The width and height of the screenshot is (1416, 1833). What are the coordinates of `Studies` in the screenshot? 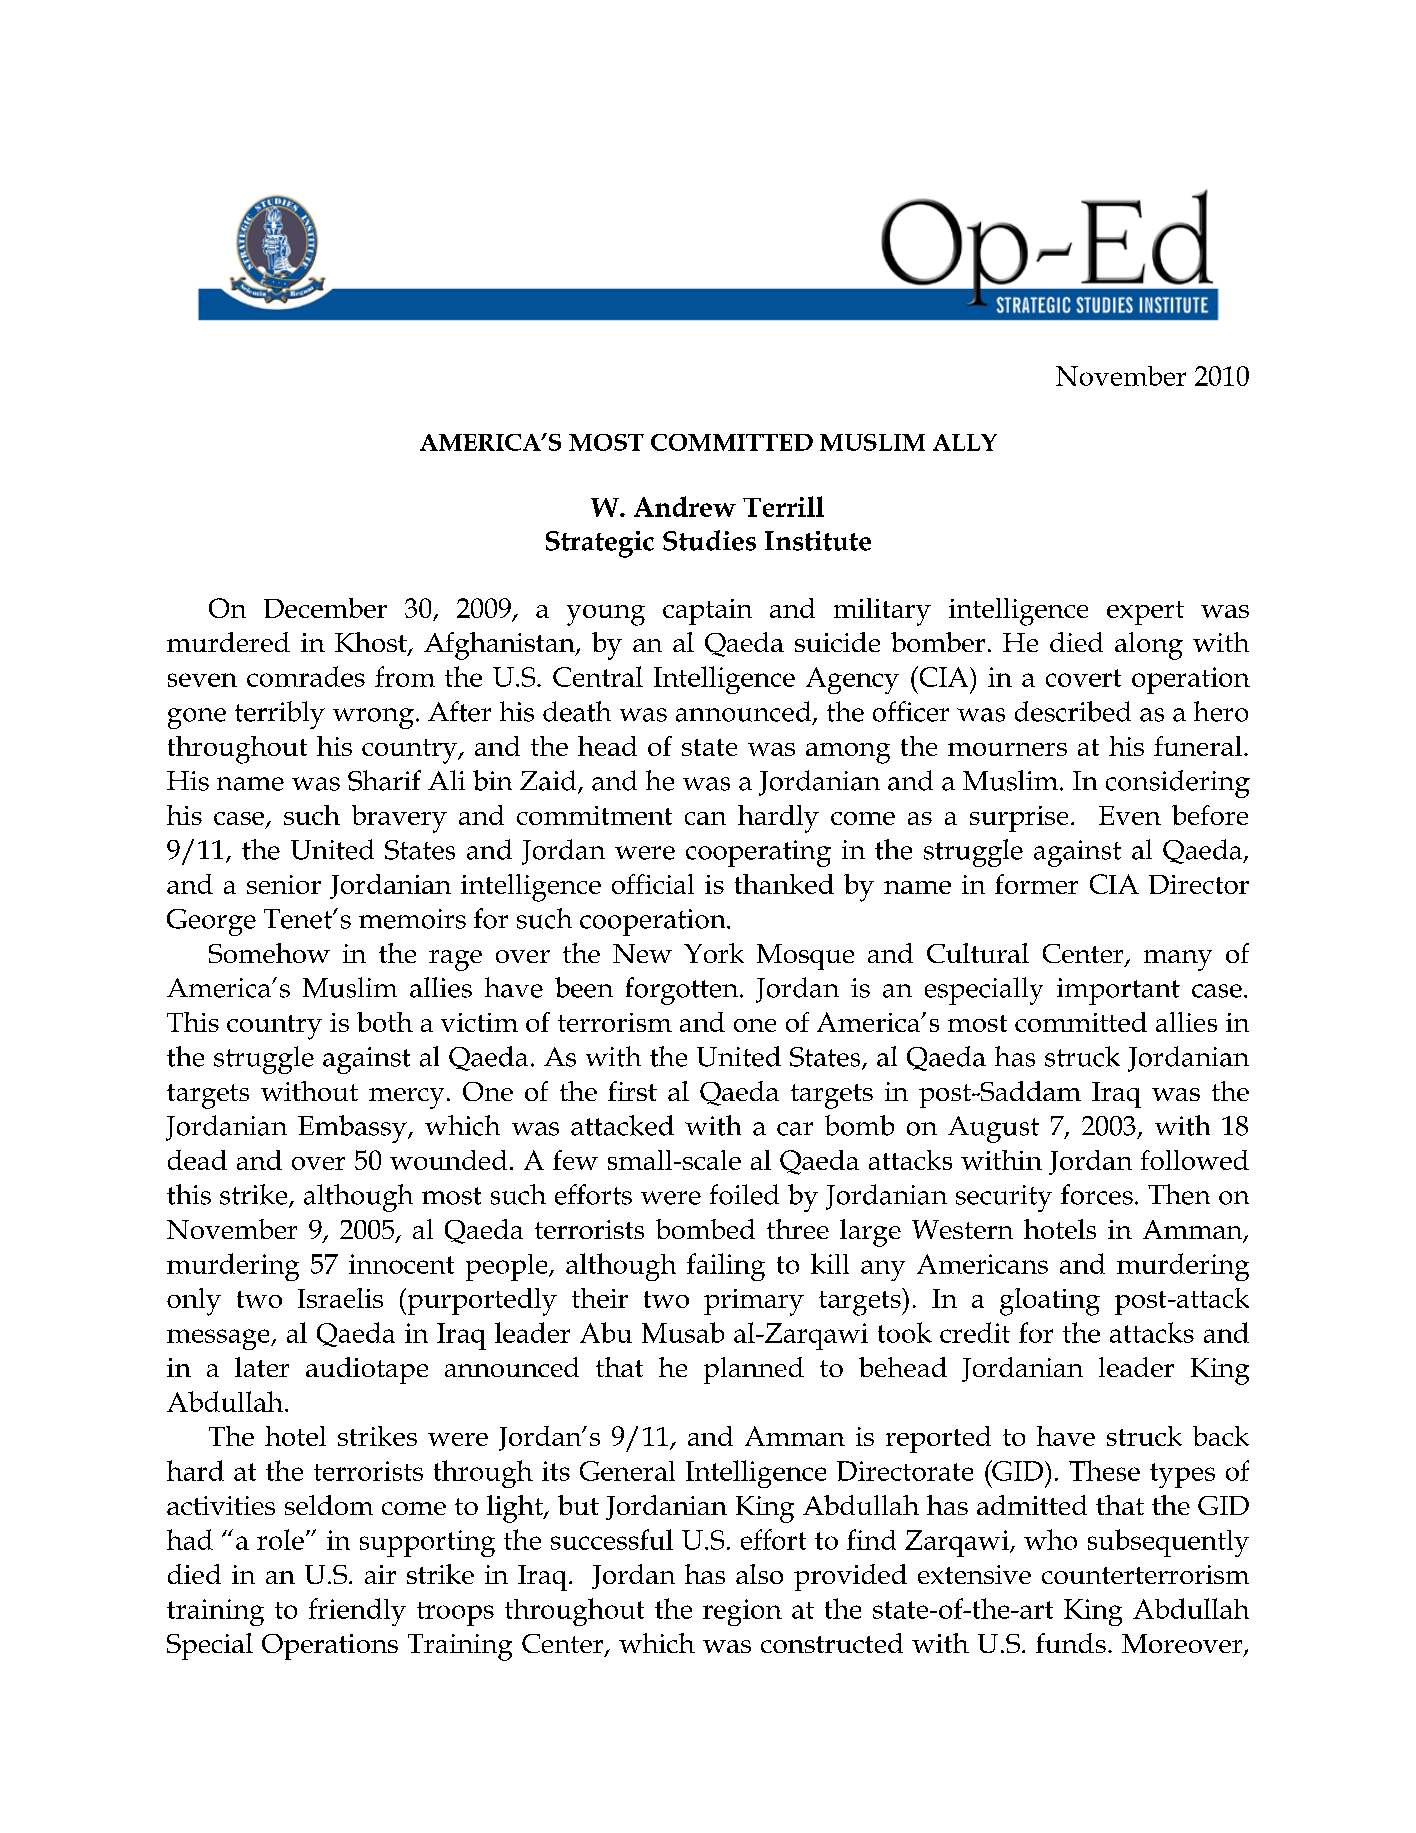 It's located at (709, 540).
